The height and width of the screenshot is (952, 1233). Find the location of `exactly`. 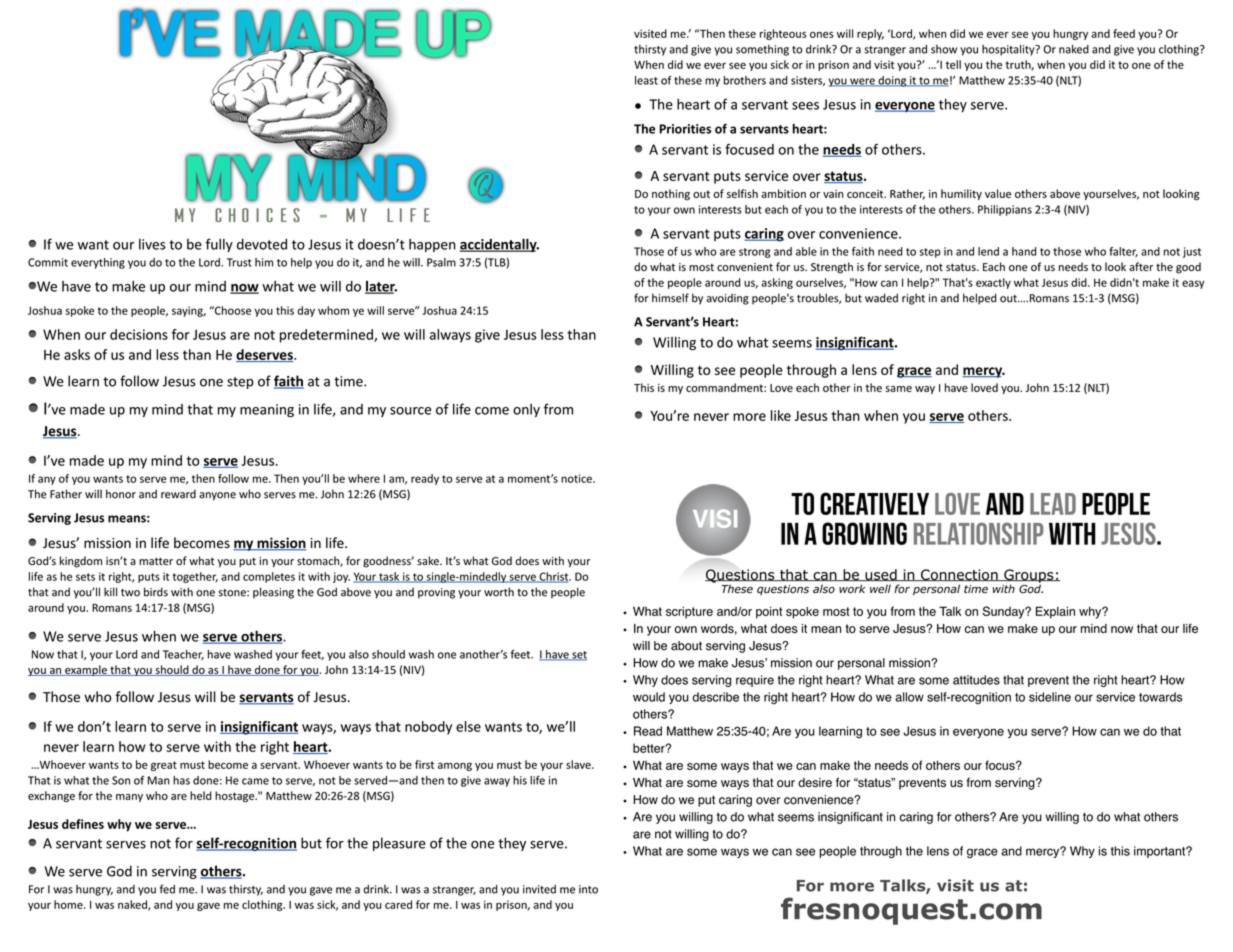

exactly is located at coordinates (993, 283).
